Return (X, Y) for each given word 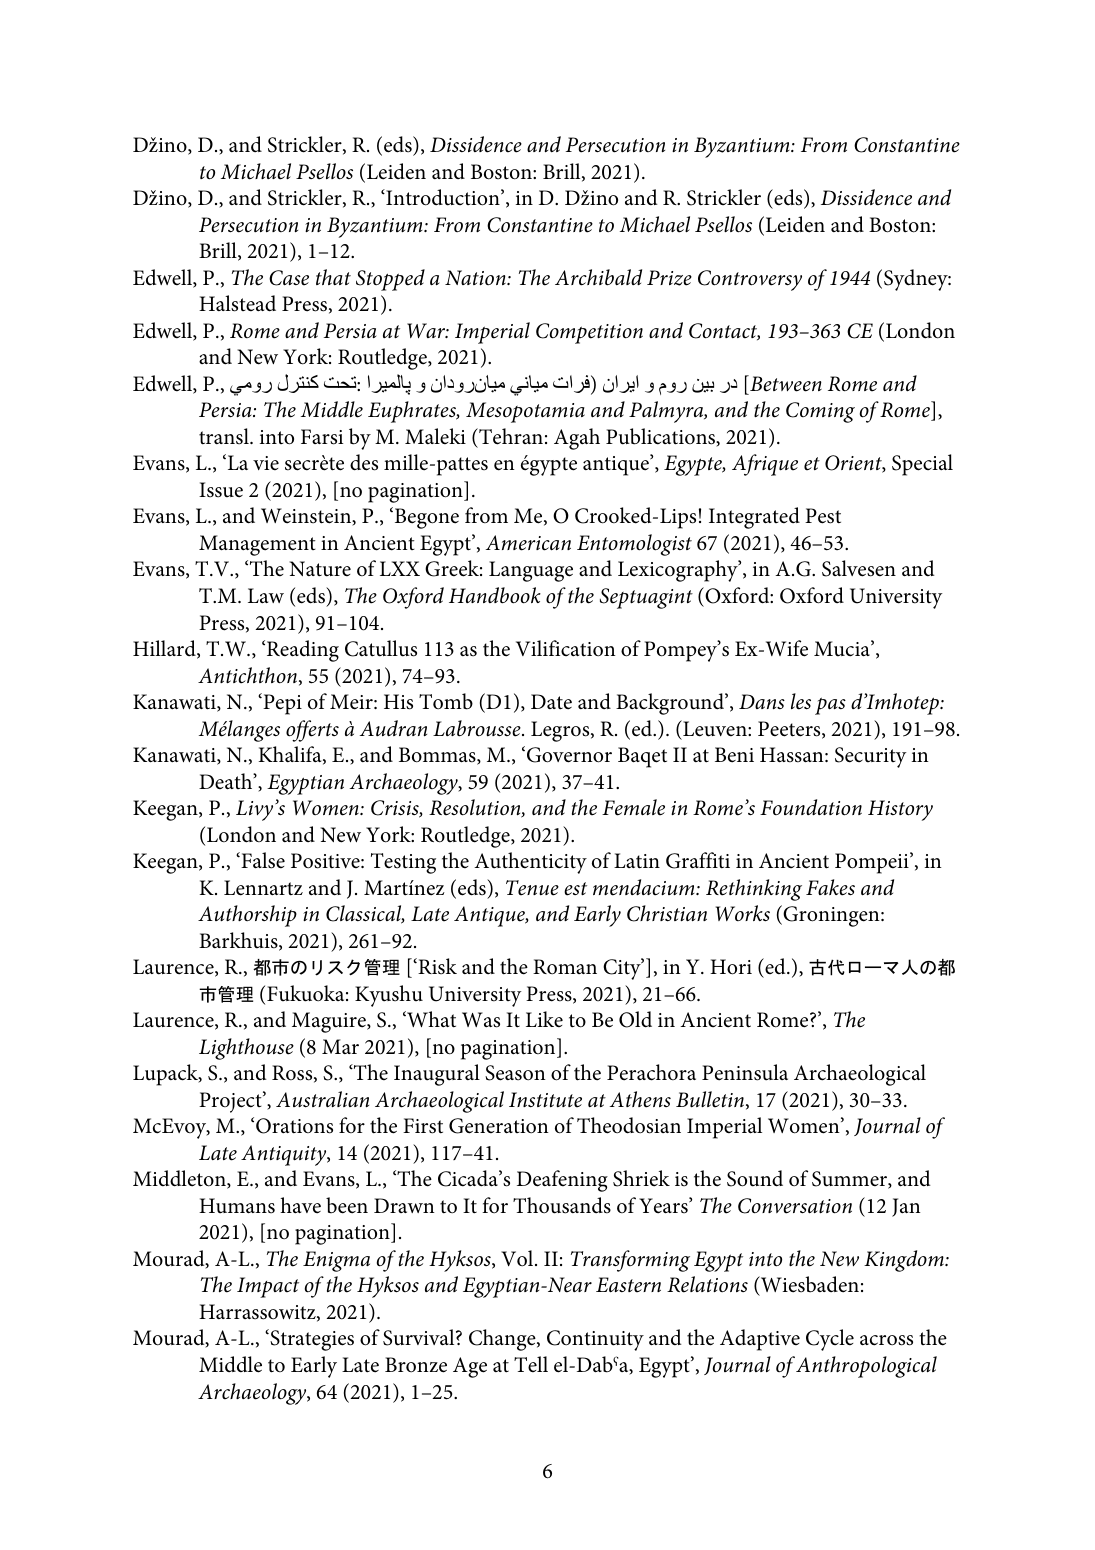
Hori (731, 967)
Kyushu (389, 996)
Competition (589, 333)
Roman (565, 967)
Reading (303, 651)
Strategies (311, 1340)
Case (289, 278)
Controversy (750, 280)
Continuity (595, 1340)
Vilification (566, 648)
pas (830, 706)
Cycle (830, 1340)
